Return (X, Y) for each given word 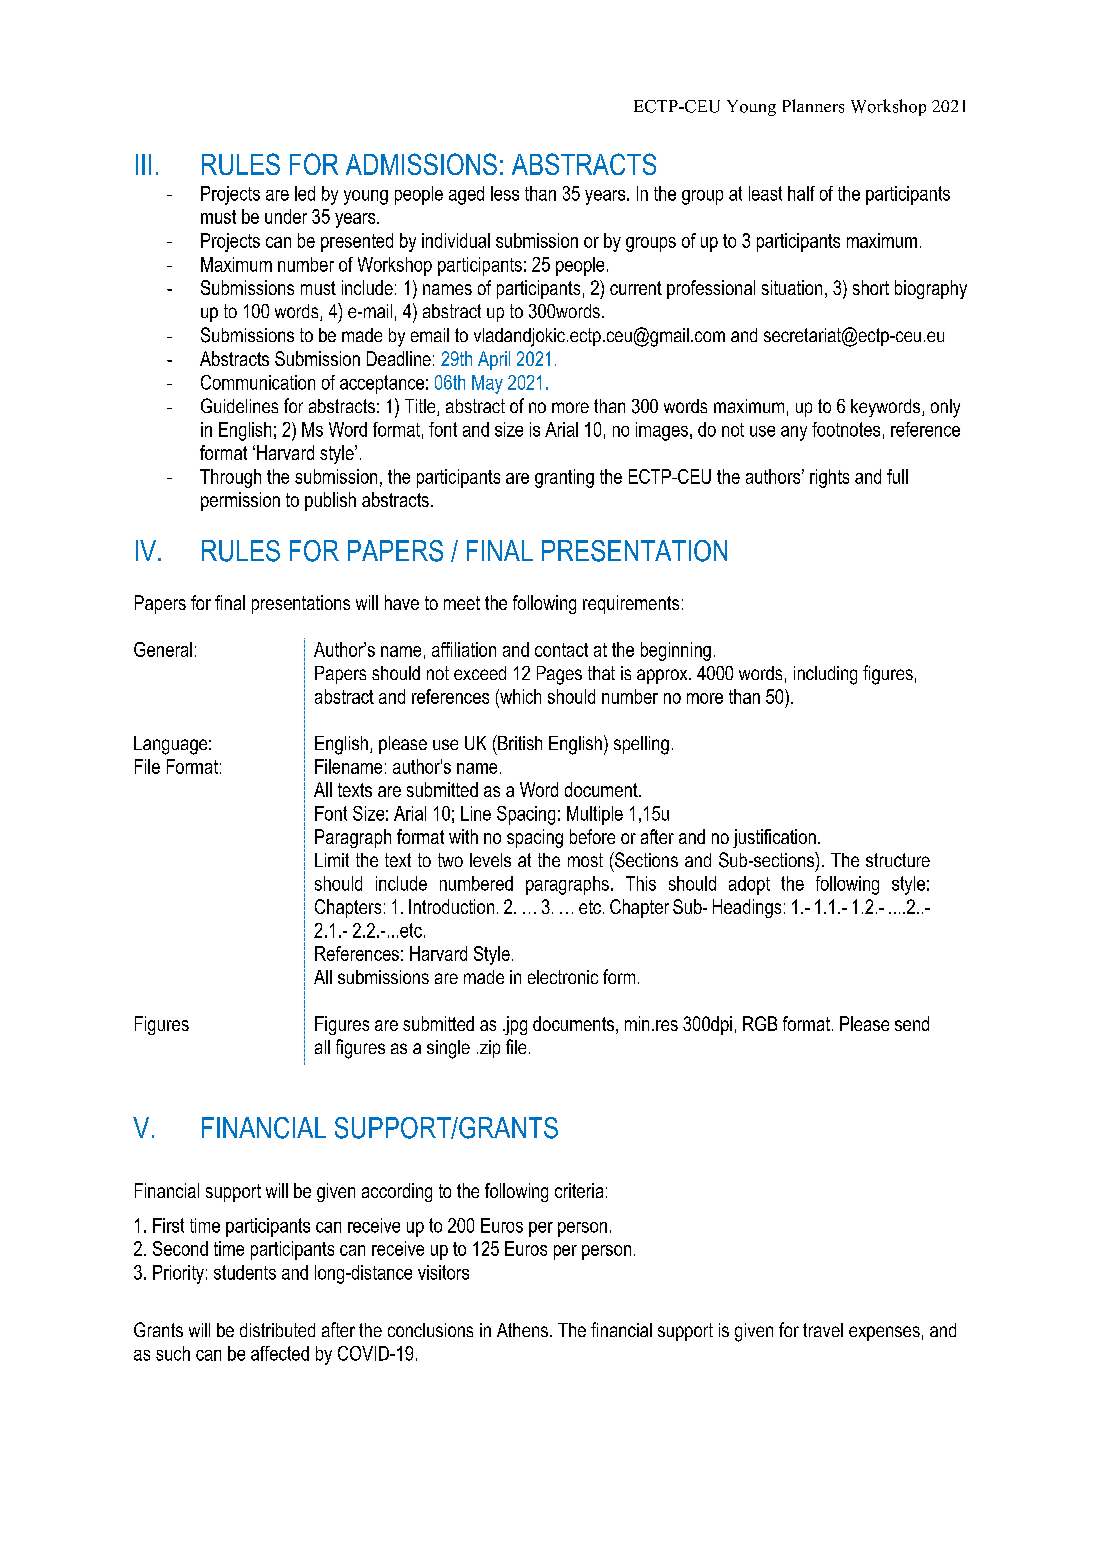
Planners (813, 106)
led (305, 193)
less (505, 193)
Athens (522, 1330)
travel (823, 1330)
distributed (277, 1330)
